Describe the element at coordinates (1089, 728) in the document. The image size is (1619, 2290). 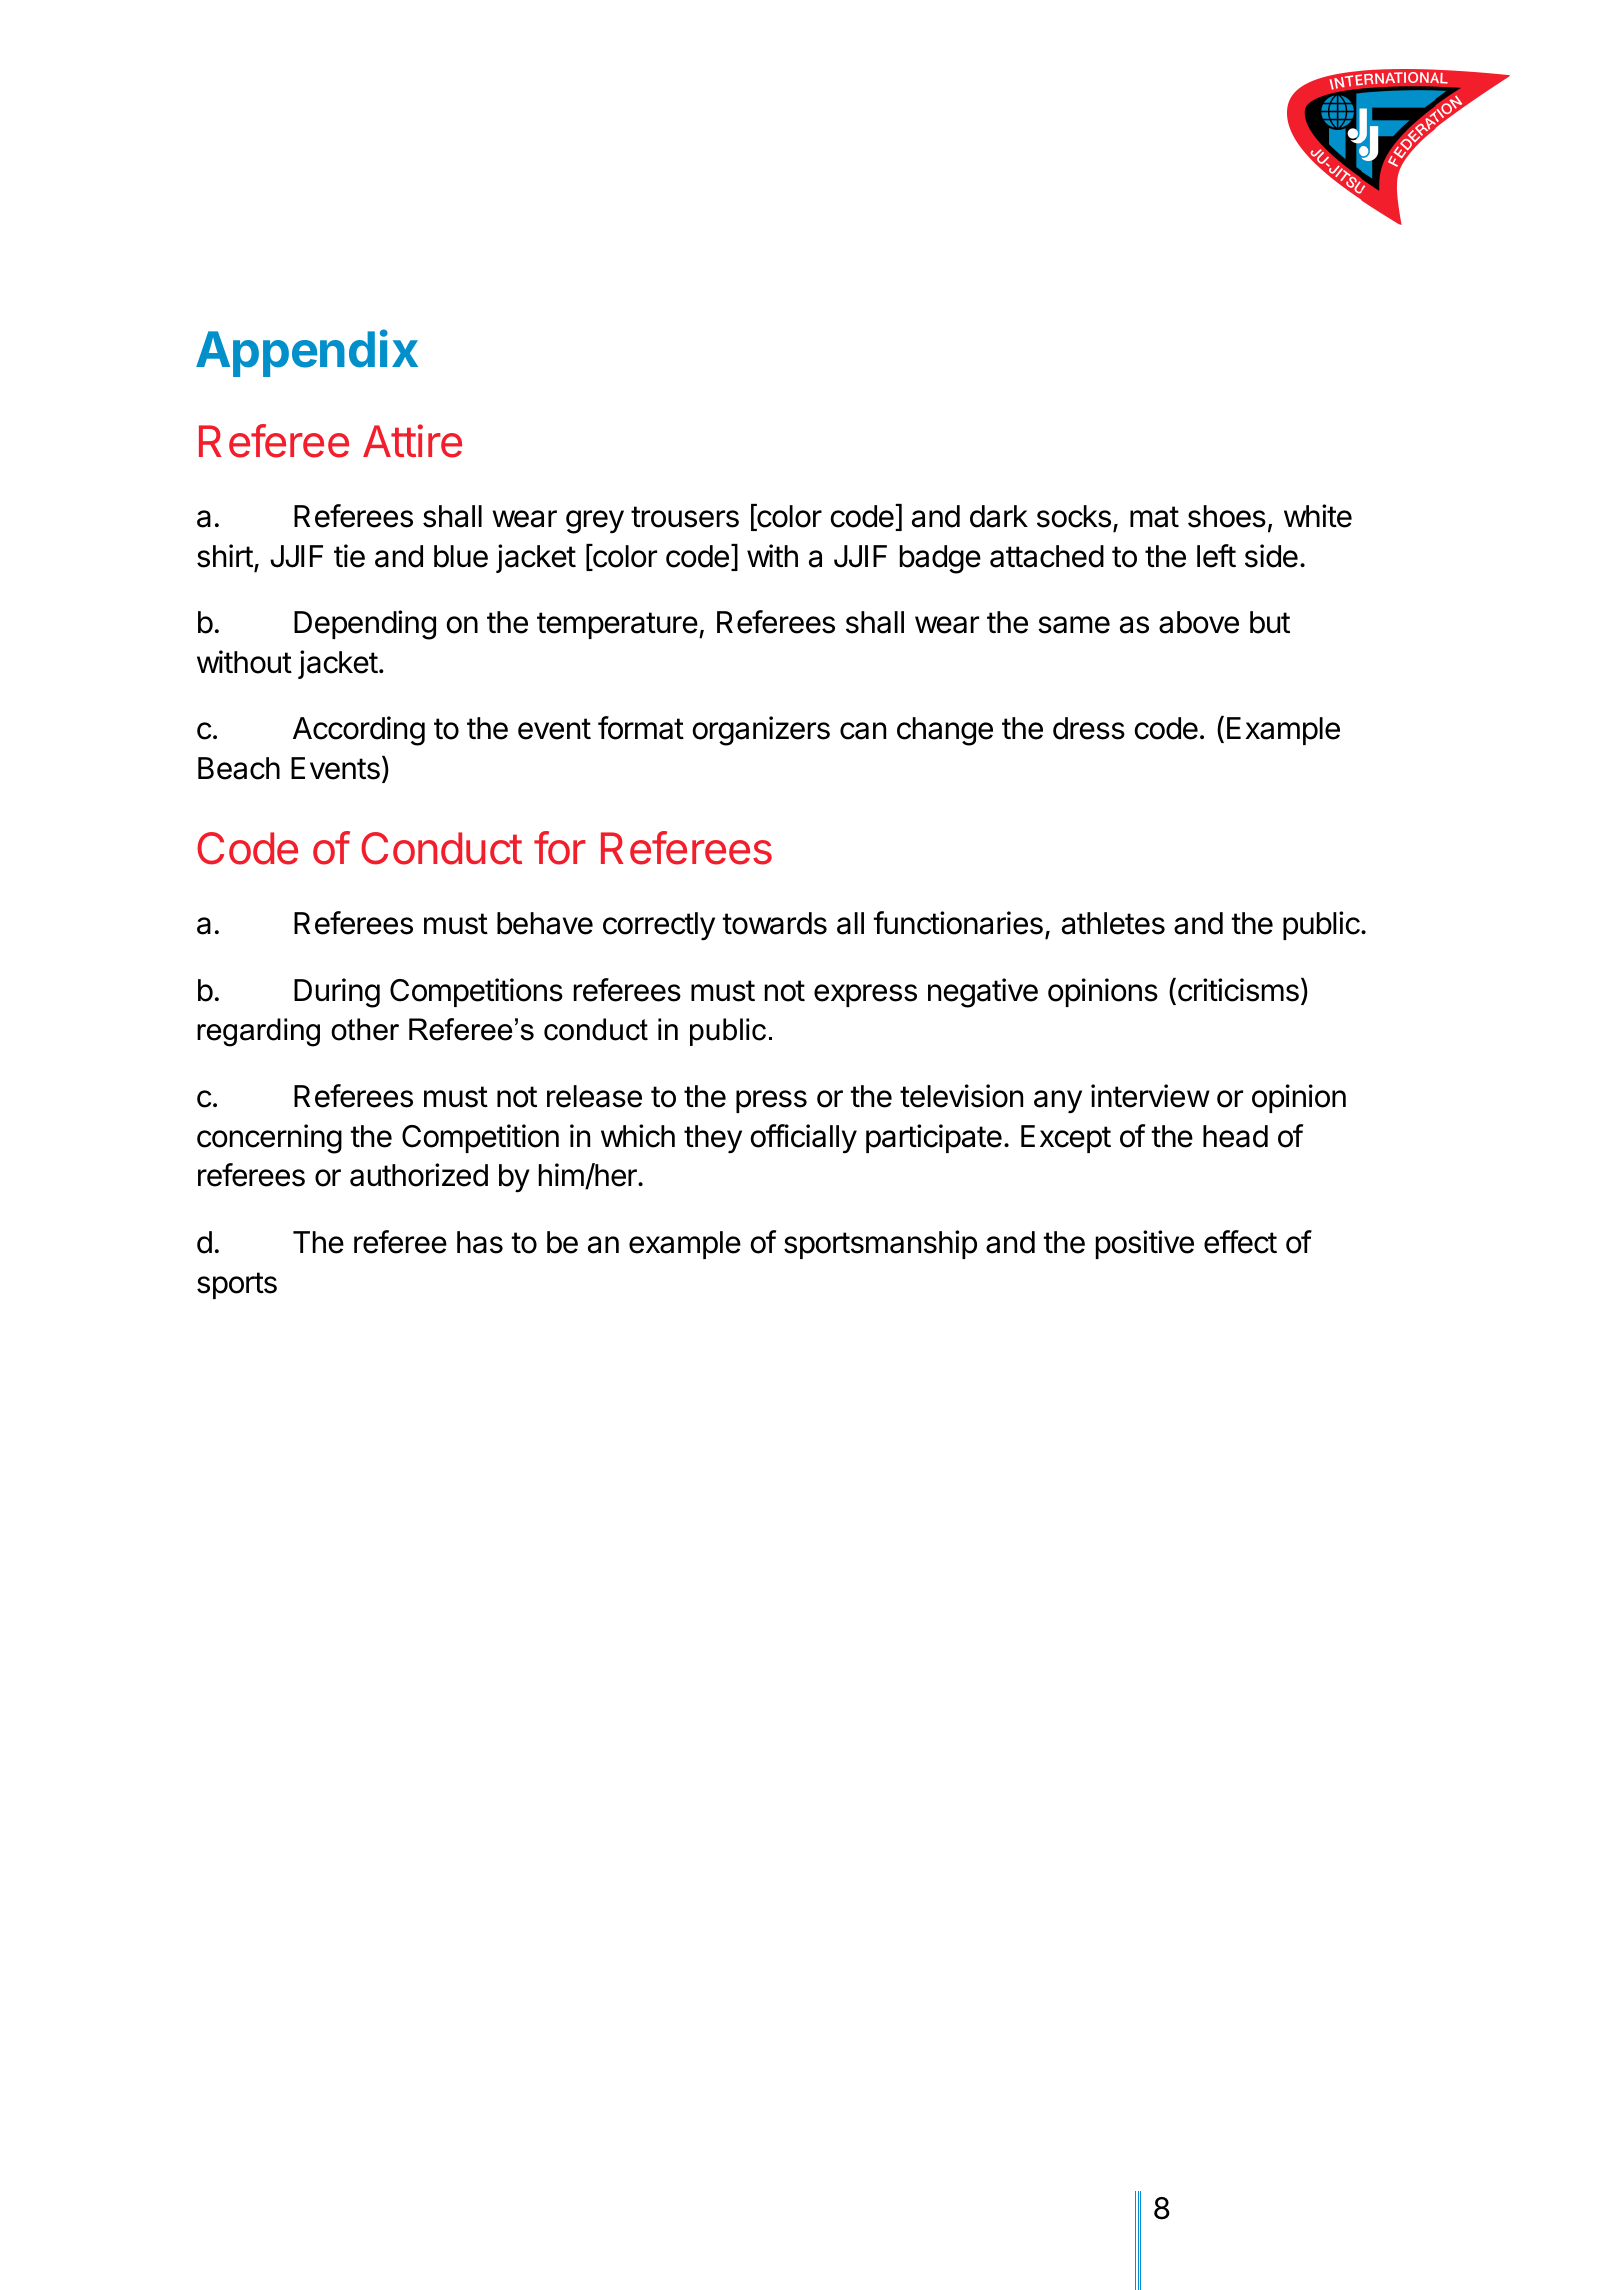
I see `dress` at that location.
